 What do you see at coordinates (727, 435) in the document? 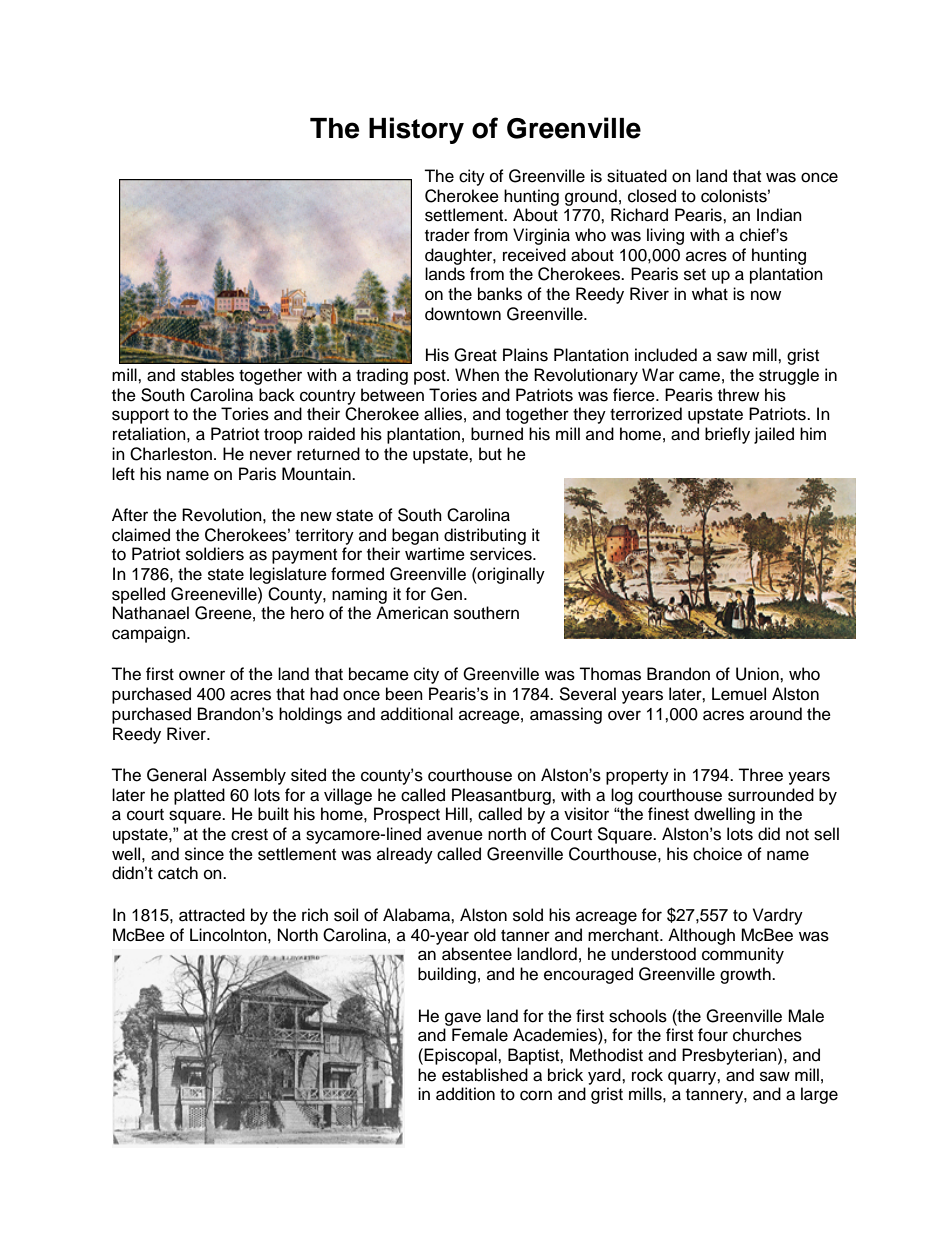
I see `briefly` at bounding box center [727, 435].
